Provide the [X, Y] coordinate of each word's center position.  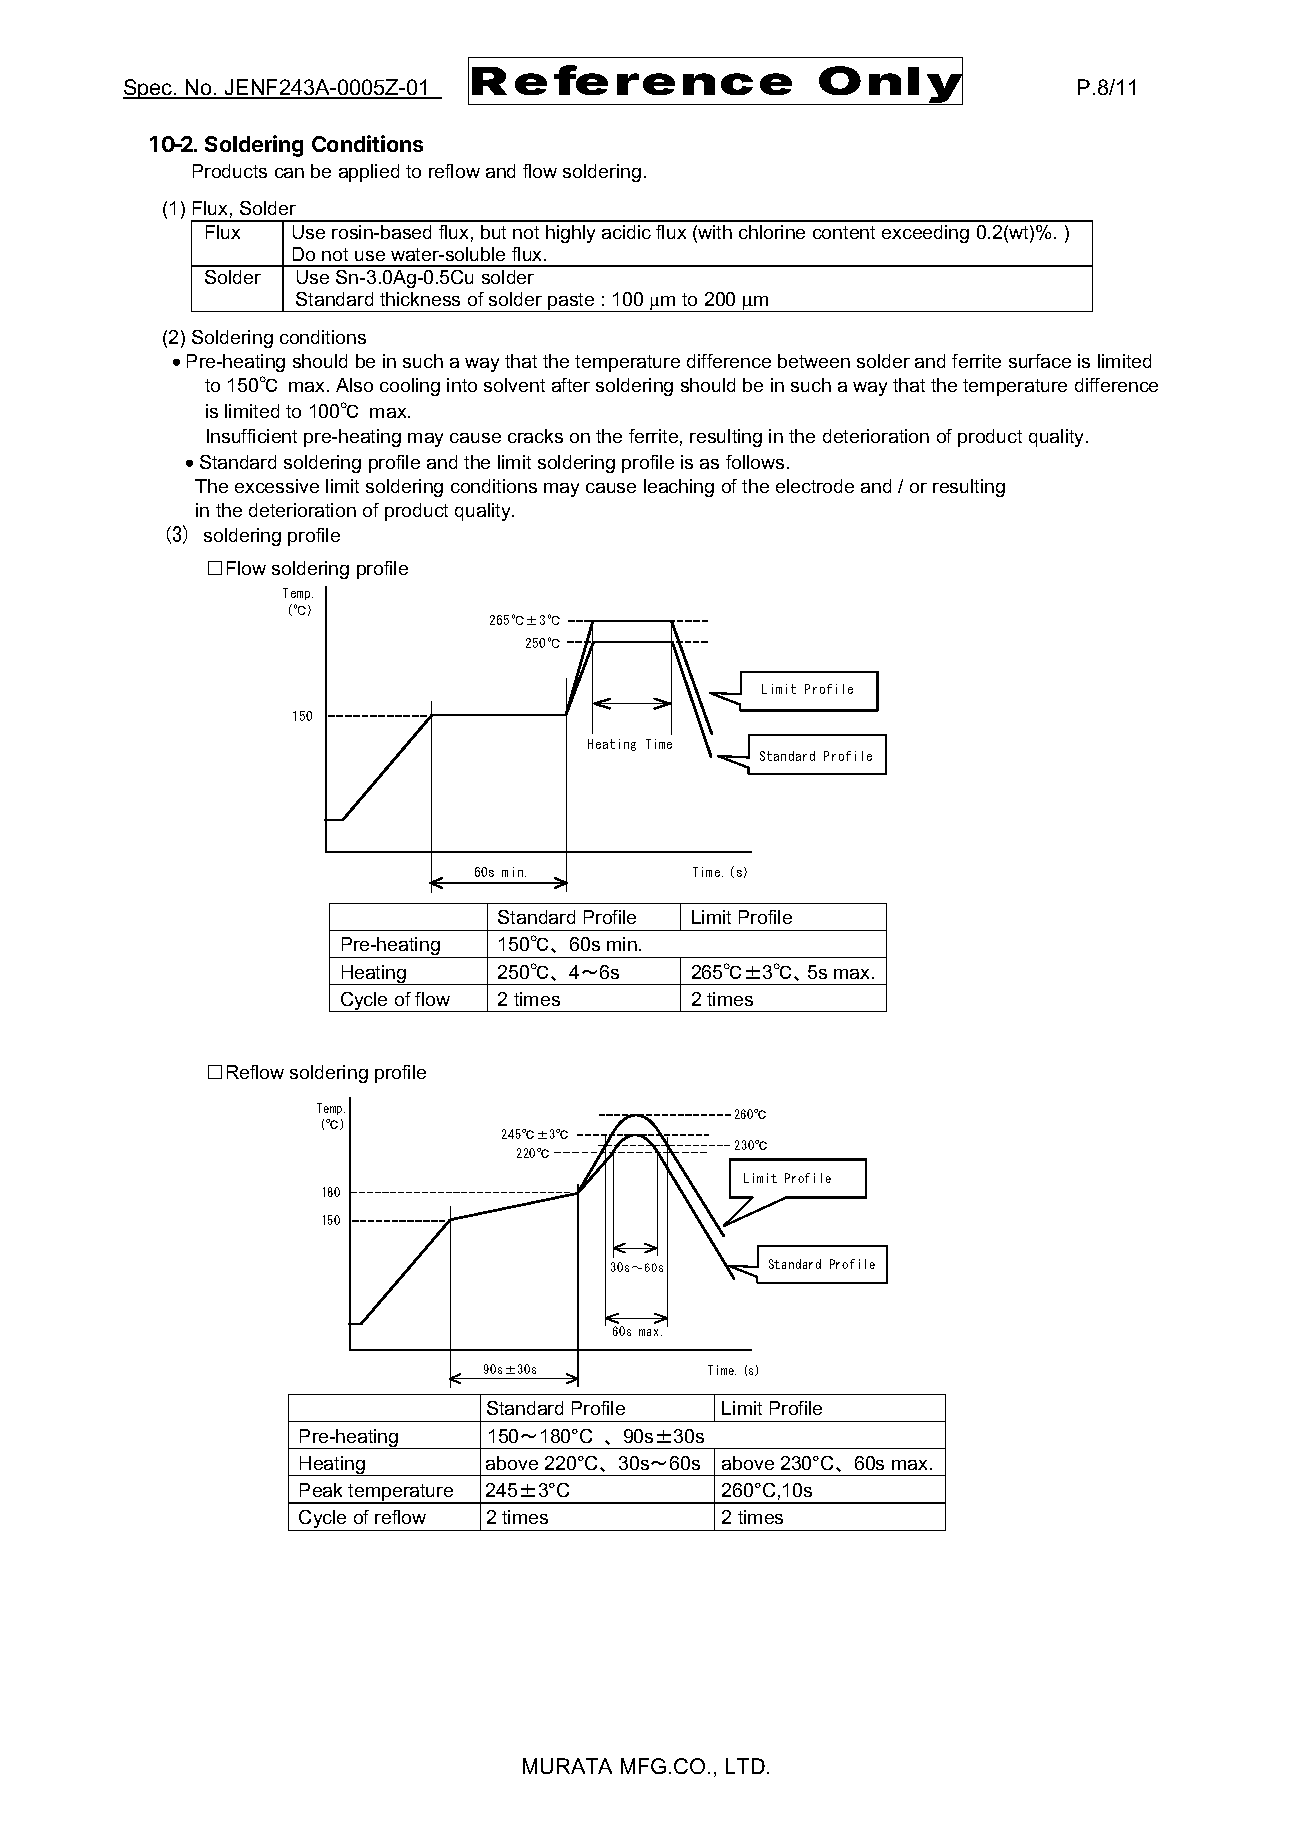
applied [369, 173]
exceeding [925, 234]
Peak [321, 1490]
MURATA [567, 1766]
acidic [626, 232]
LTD [745, 1766]
